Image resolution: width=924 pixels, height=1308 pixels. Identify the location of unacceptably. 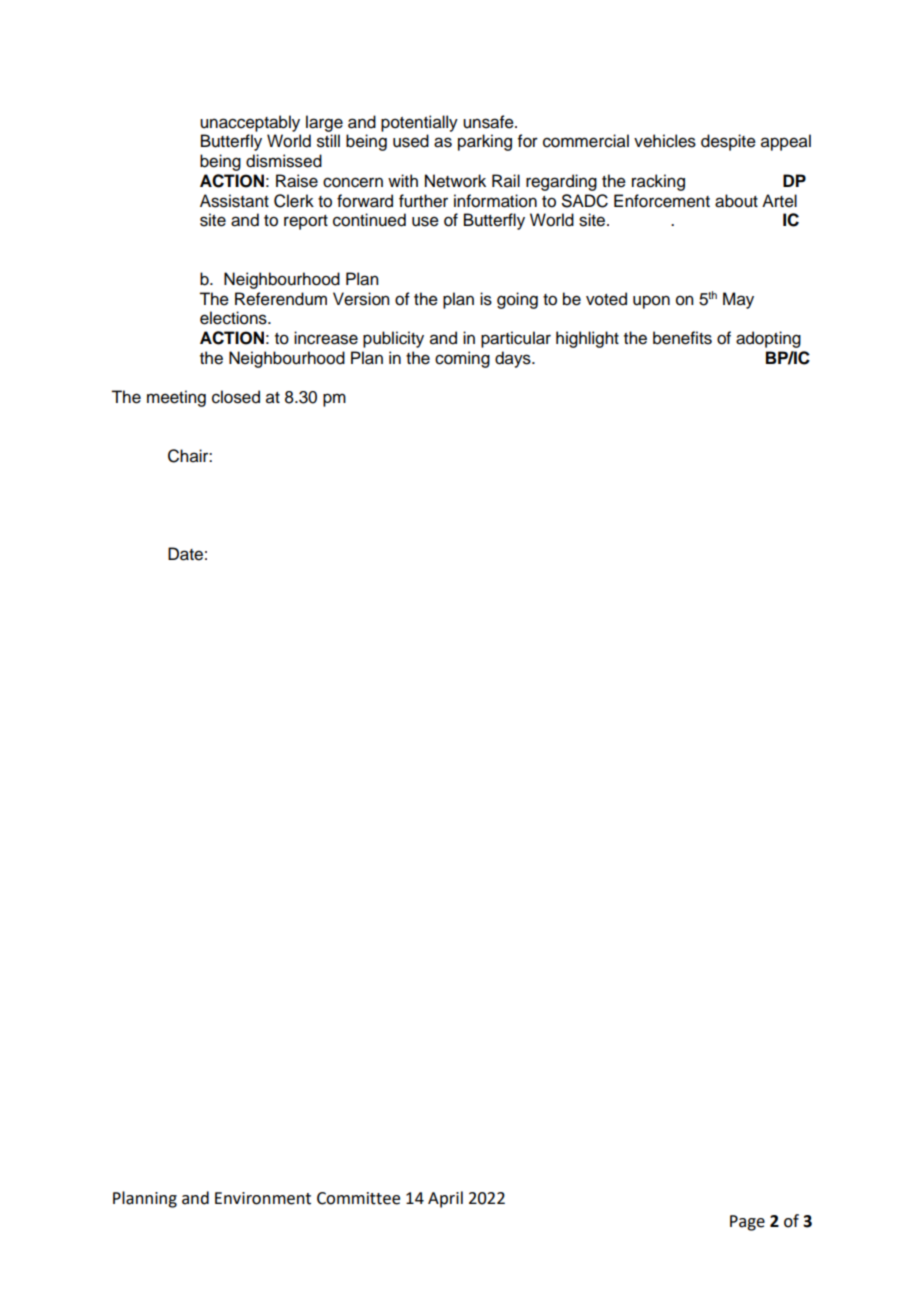
(250, 123).
